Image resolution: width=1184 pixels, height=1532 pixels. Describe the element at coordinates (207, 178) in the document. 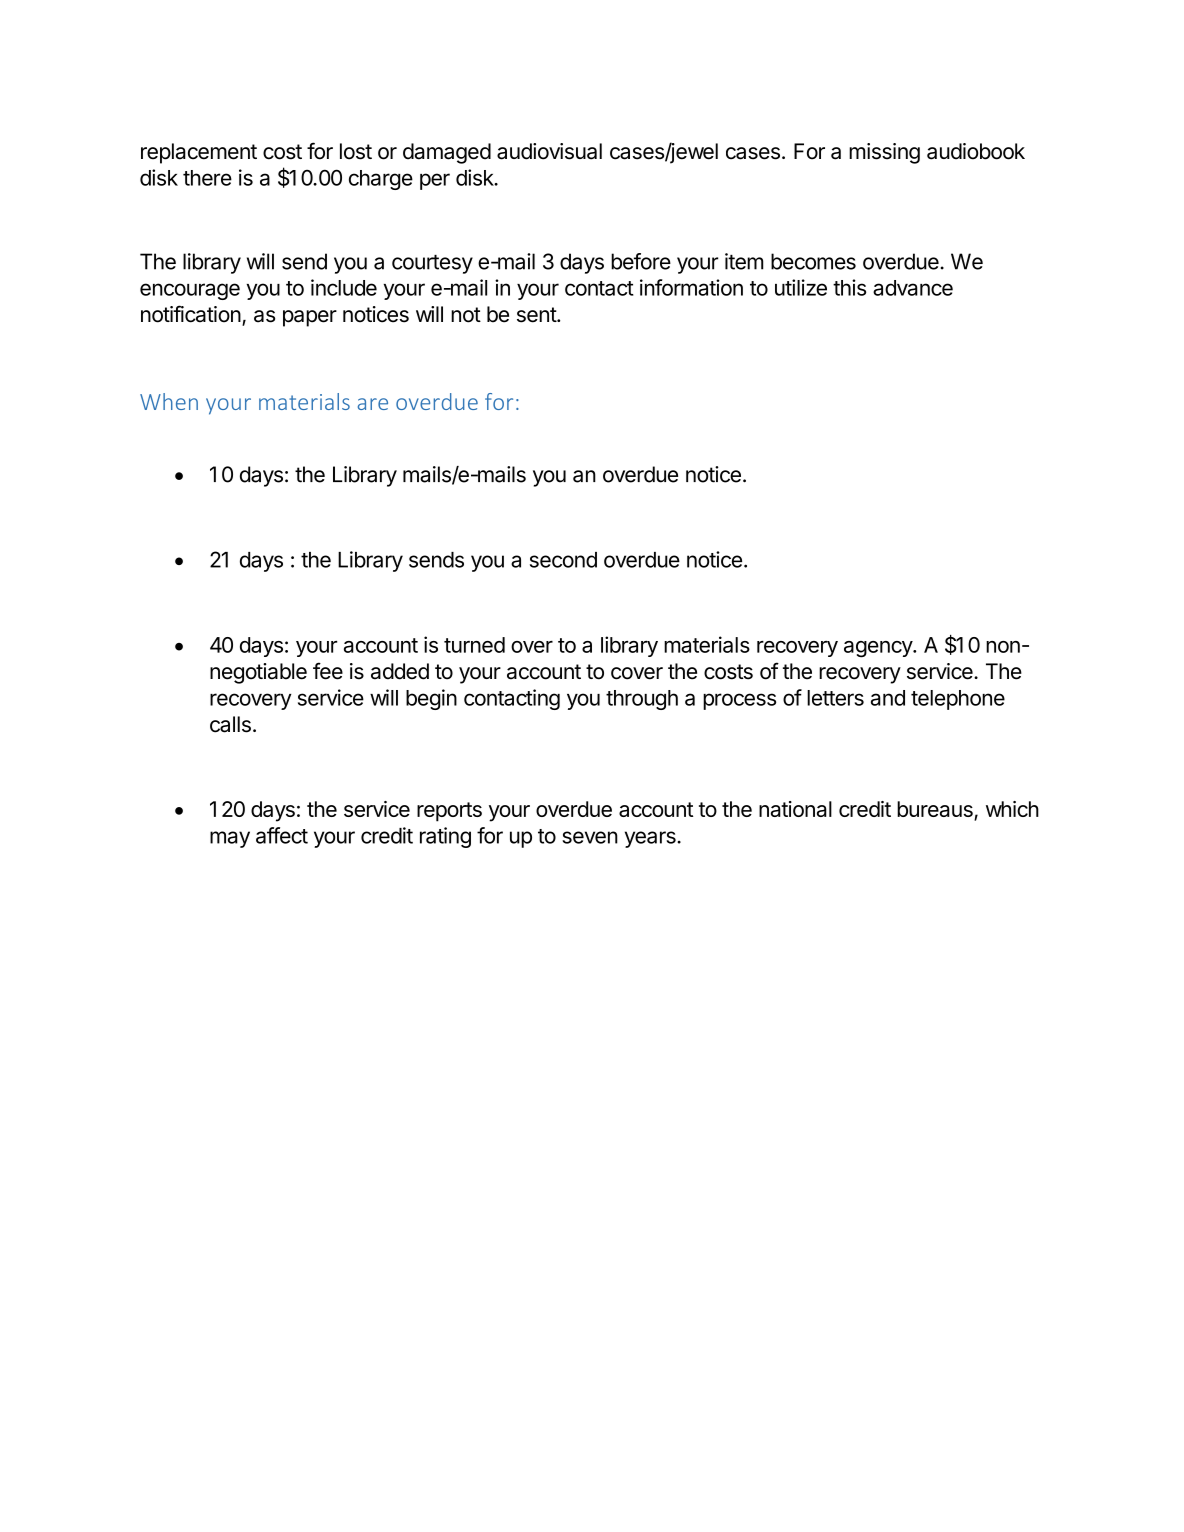

I see `there` at that location.
